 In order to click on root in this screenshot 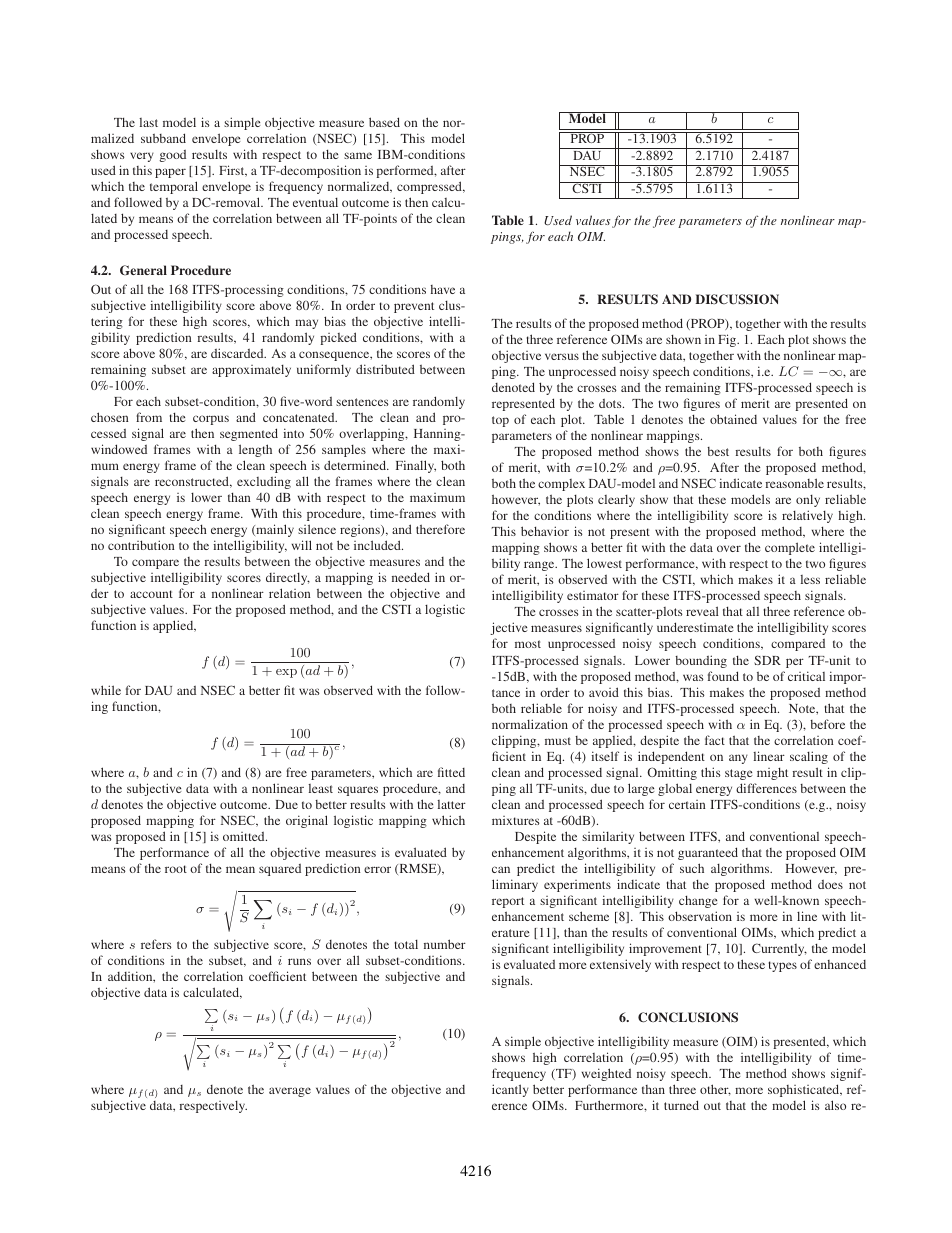, I will do `click(176, 869)`.
